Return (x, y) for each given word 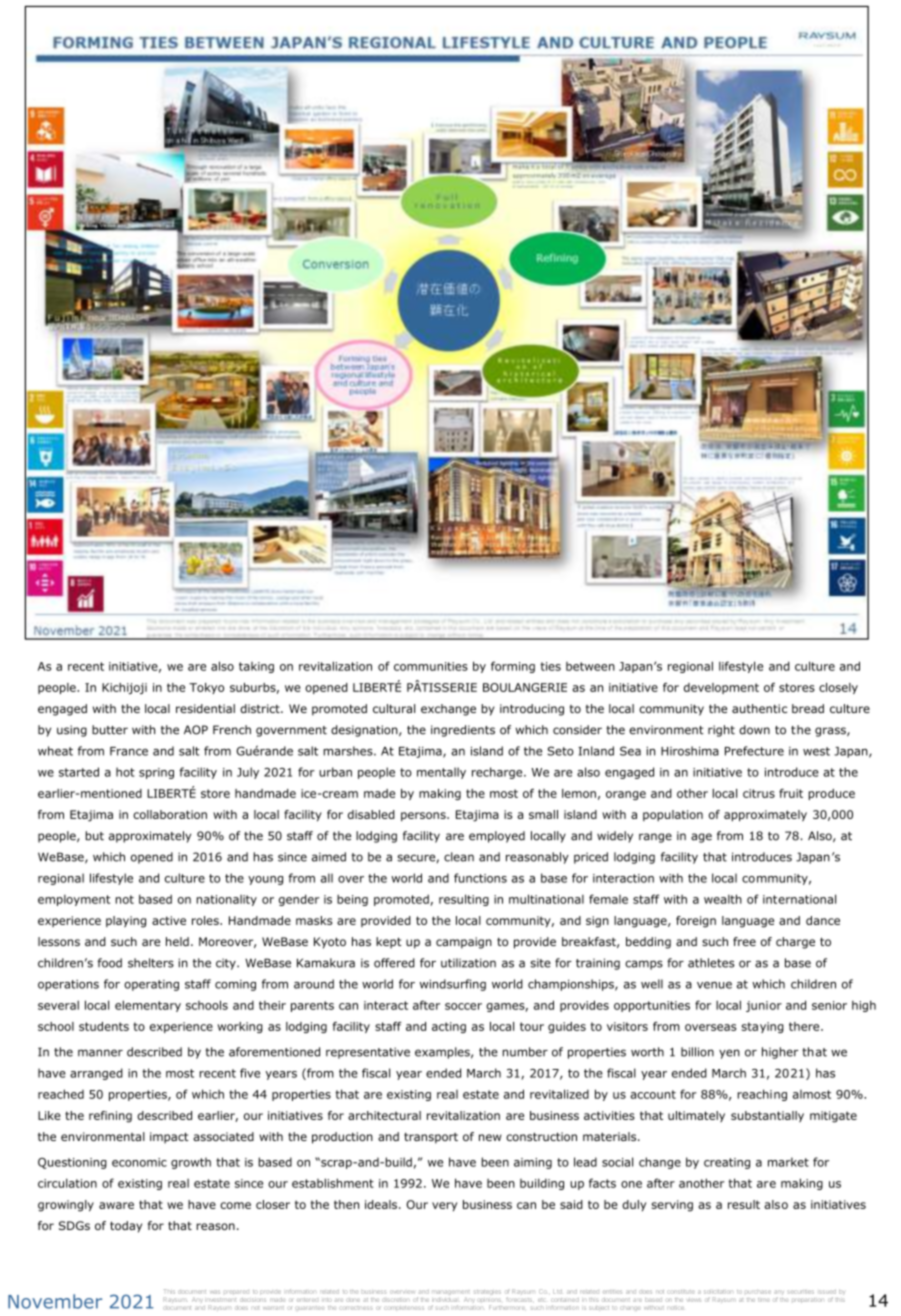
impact (169, 1138)
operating (151, 985)
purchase (758, 1292)
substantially (767, 1116)
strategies (487, 1292)
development (721, 688)
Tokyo (206, 688)
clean (459, 857)
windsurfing (453, 985)
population (673, 815)
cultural (394, 708)
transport (431, 1138)
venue (714, 985)
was (215, 1292)
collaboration (170, 814)
